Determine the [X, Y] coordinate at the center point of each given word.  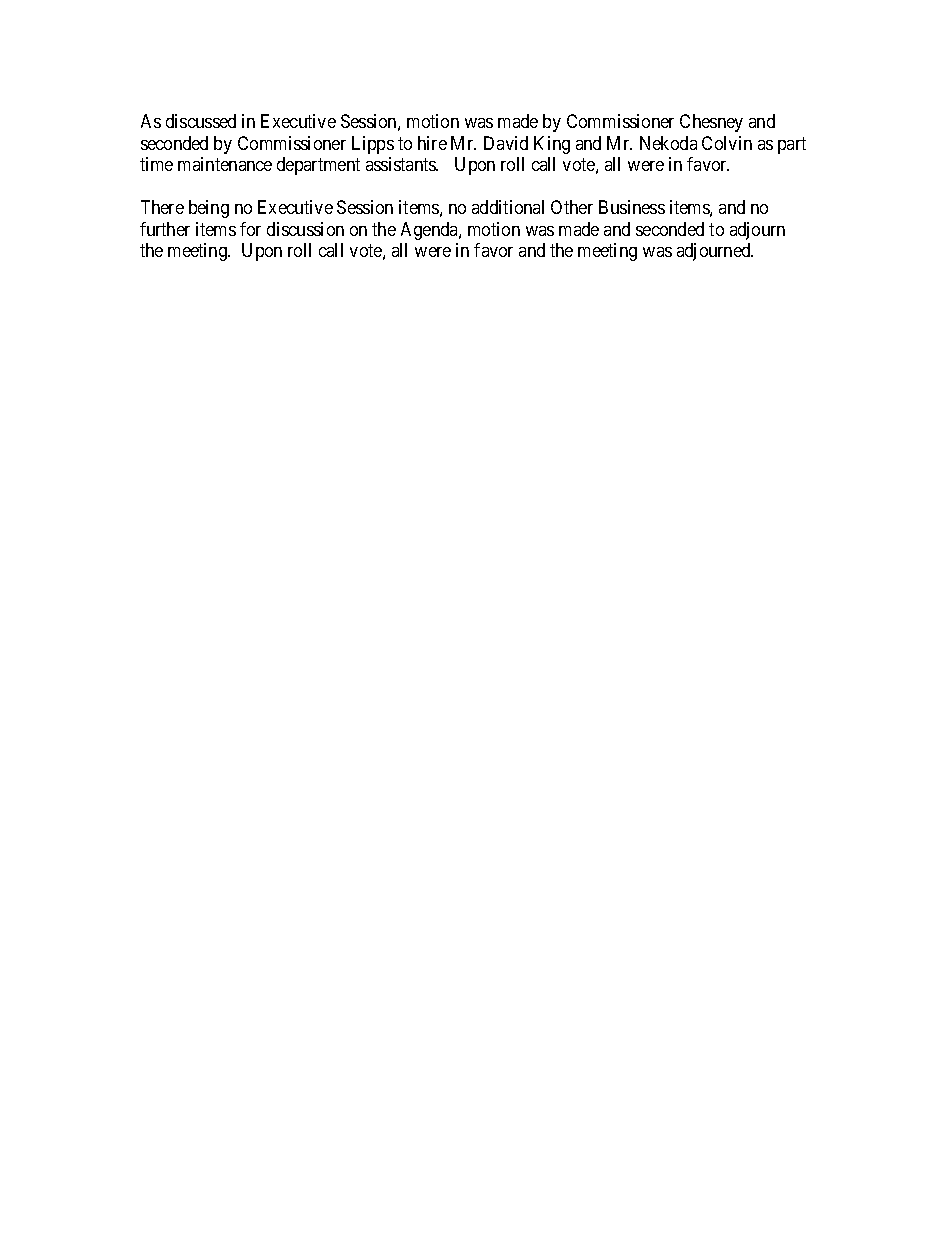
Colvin [727, 143]
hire [432, 143]
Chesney [711, 123]
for [250, 229]
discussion [305, 229]
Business [632, 207]
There [162, 207]
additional [508, 207]
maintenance [225, 164]
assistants [402, 164]
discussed [201, 121]
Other [572, 207]
